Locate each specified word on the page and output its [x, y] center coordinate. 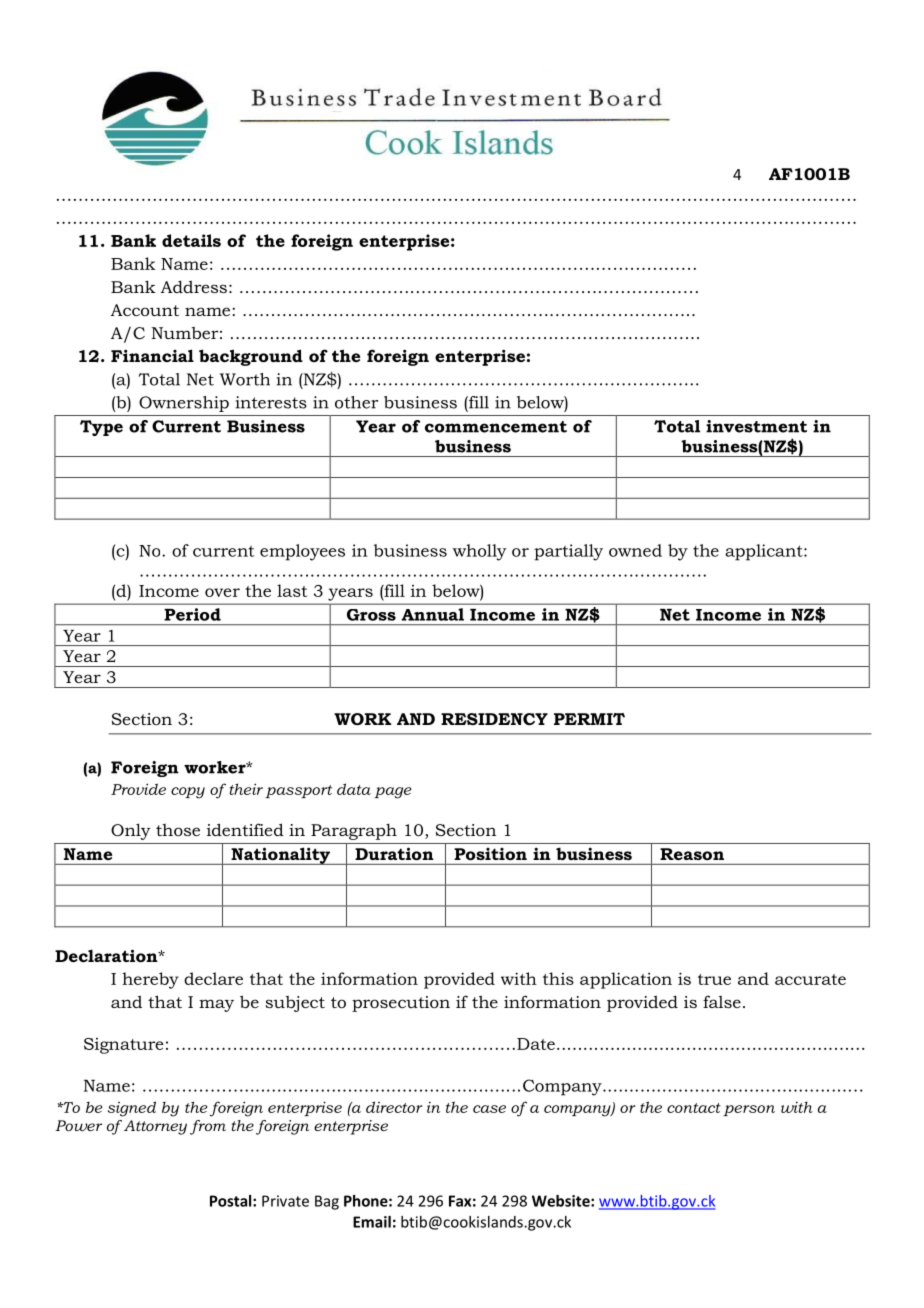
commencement [496, 427]
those [178, 830]
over [222, 592]
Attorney [155, 1127]
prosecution [401, 1004]
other [356, 402]
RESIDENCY [494, 719]
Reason [692, 854]
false [722, 1001]
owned [635, 550]
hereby [150, 980]
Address [194, 286]
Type [101, 428]
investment [756, 426]
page [392, 793]
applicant [765, 552]
